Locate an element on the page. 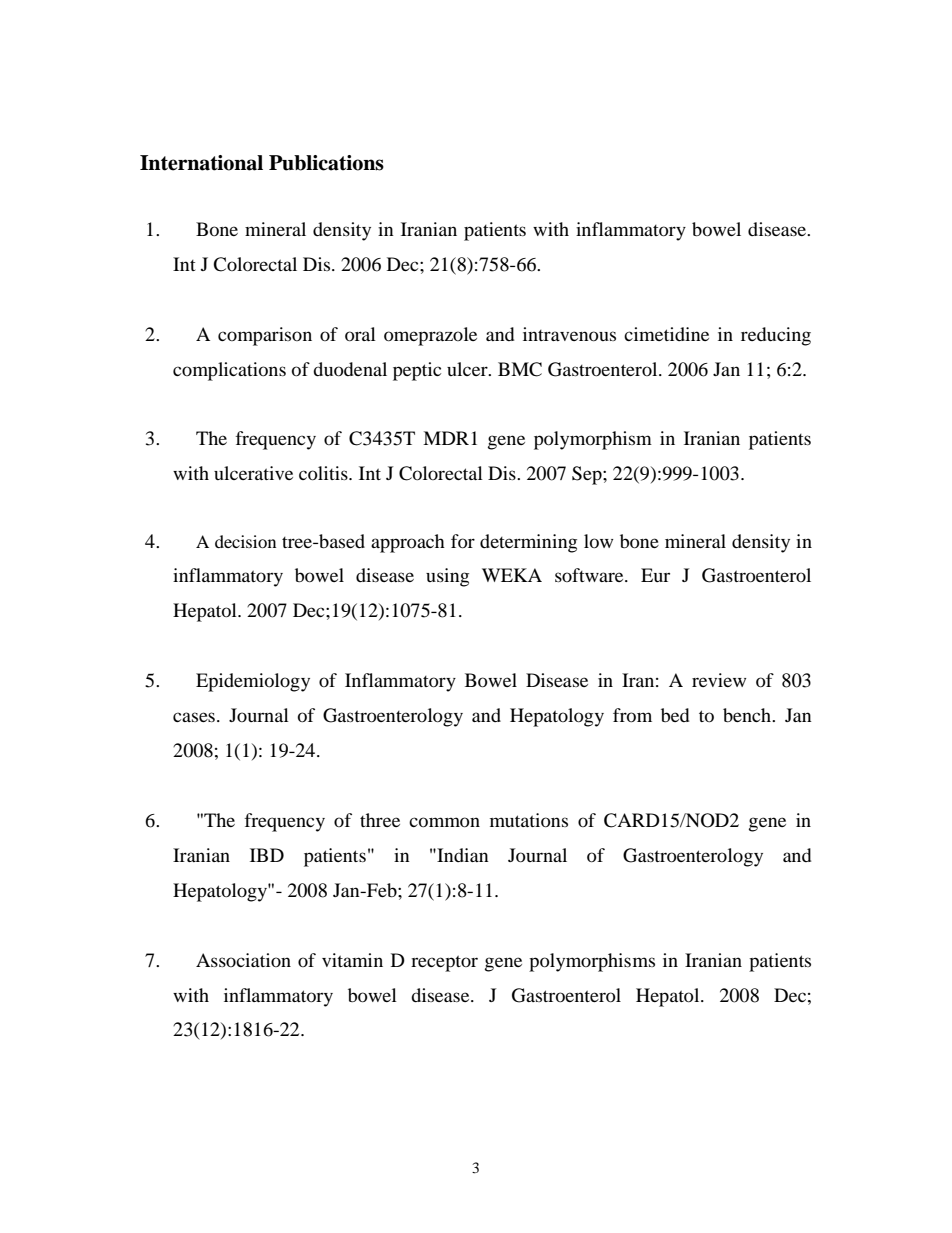 The height and width of the document is (1233, 952). Association is located at coordinates (243, 960).
